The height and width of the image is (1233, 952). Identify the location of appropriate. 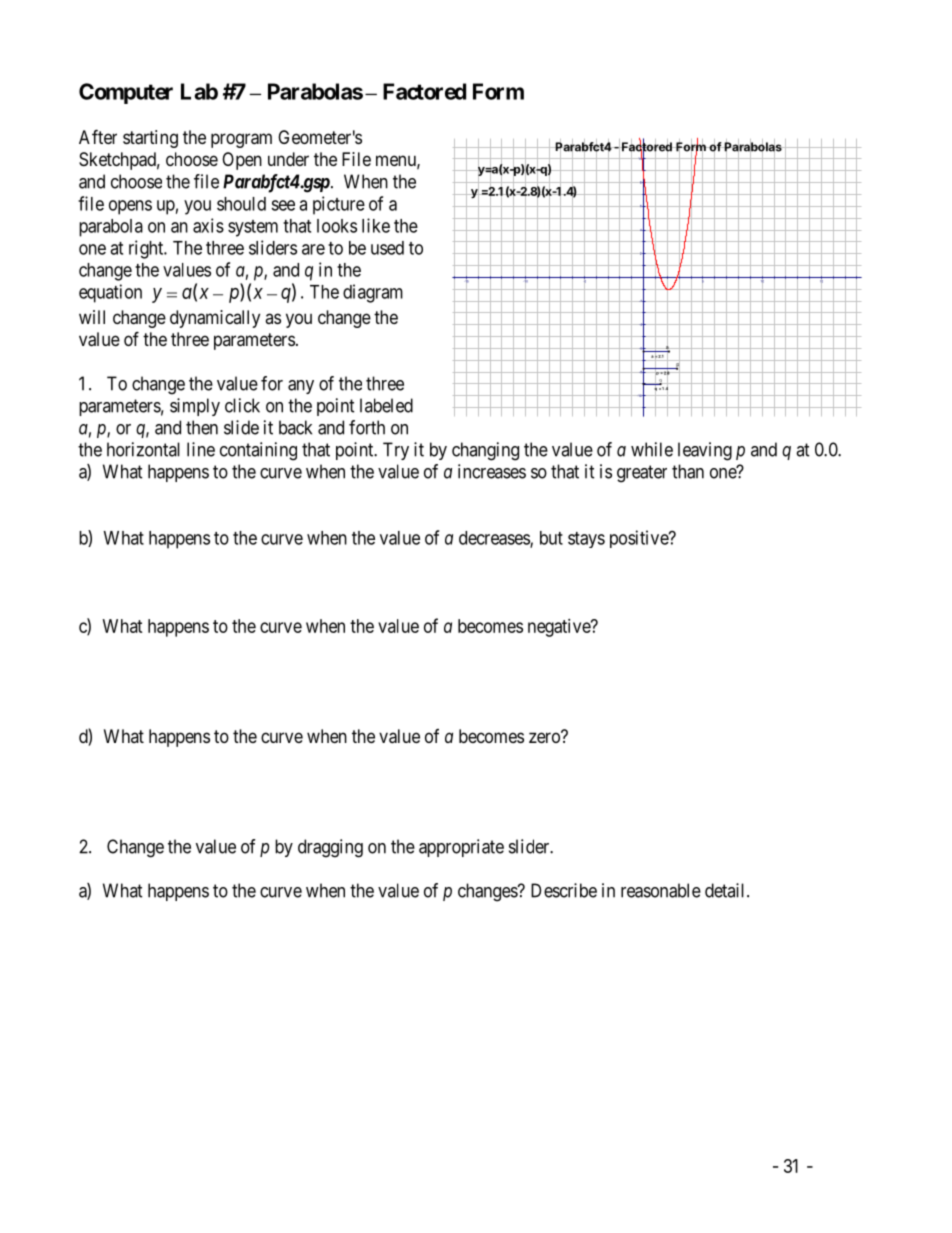
(461, 848).
